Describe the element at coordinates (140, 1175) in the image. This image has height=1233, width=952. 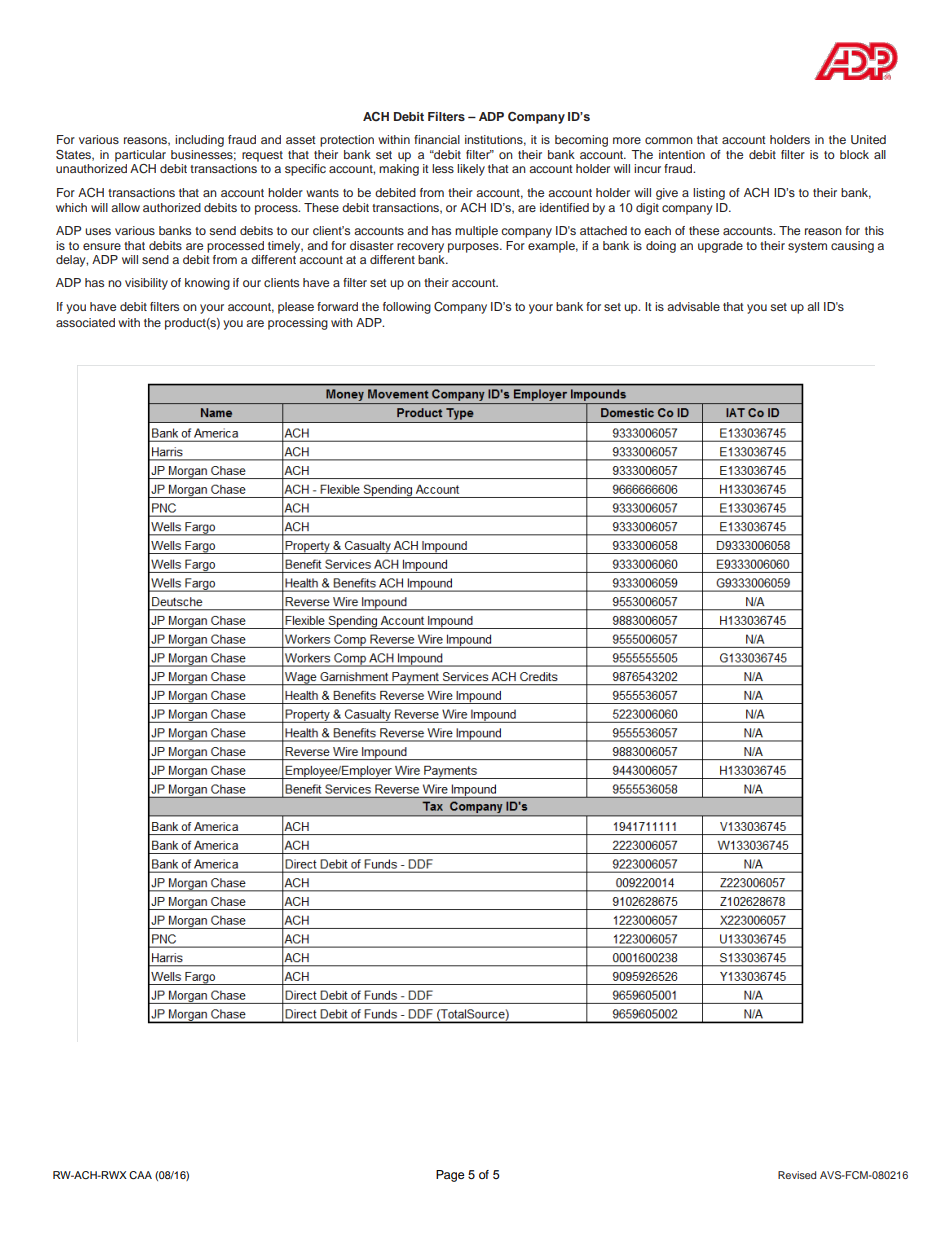
I see `CAA` at that location.
